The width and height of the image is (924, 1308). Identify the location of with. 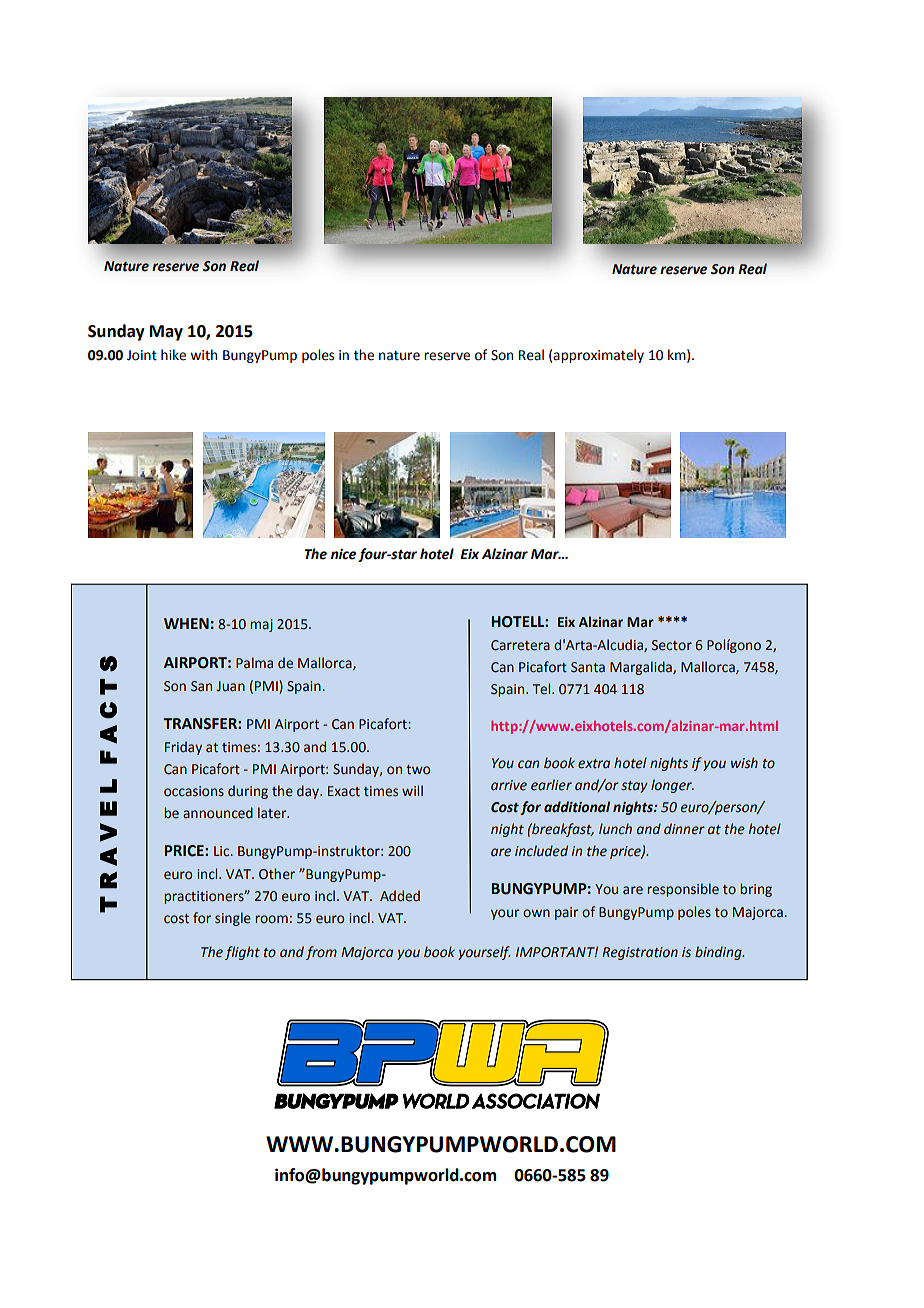
(203, 355).
